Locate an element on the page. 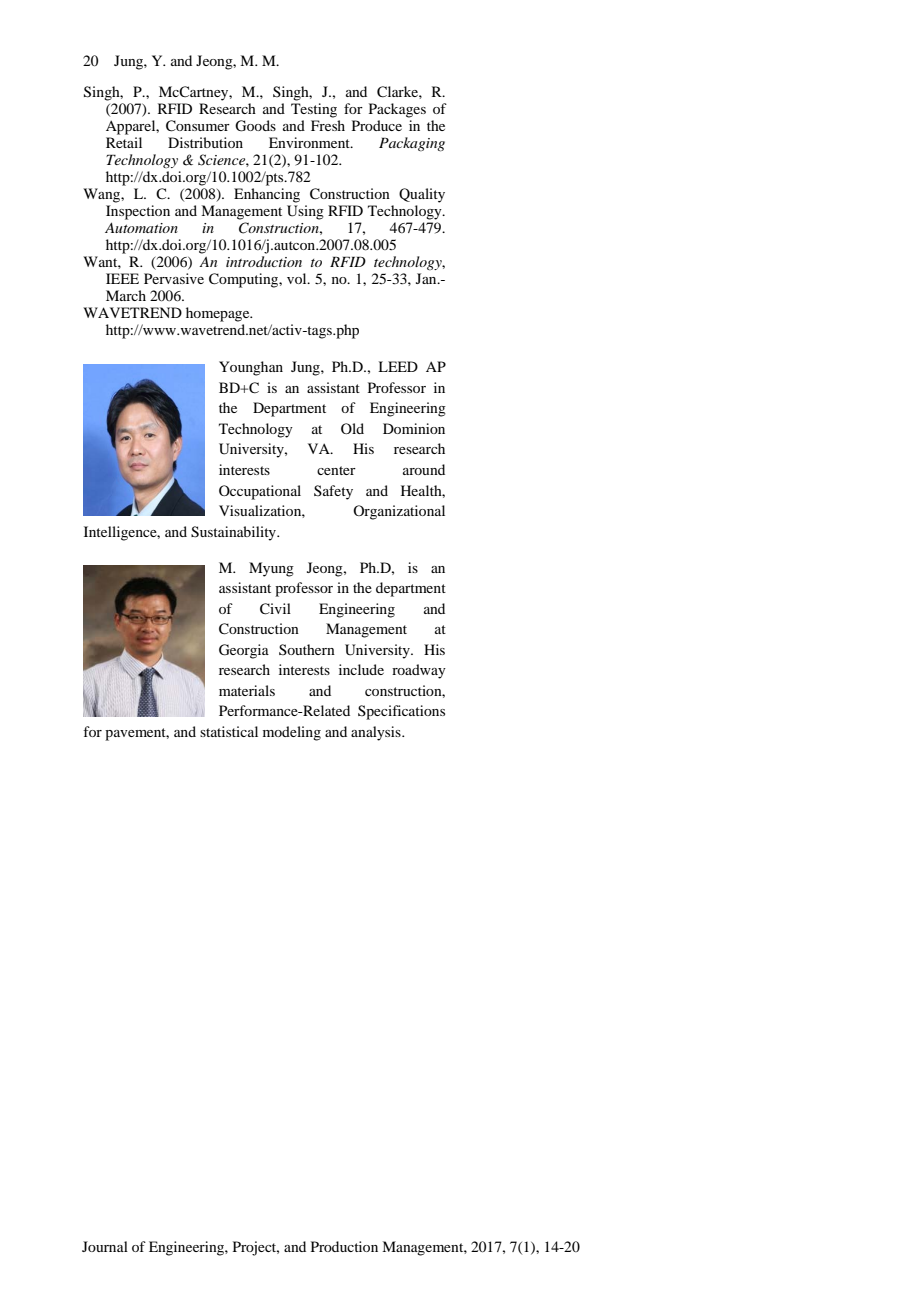 The width and height of the image is (924, 1308). Occupational is located at coordinates (260, 492).
